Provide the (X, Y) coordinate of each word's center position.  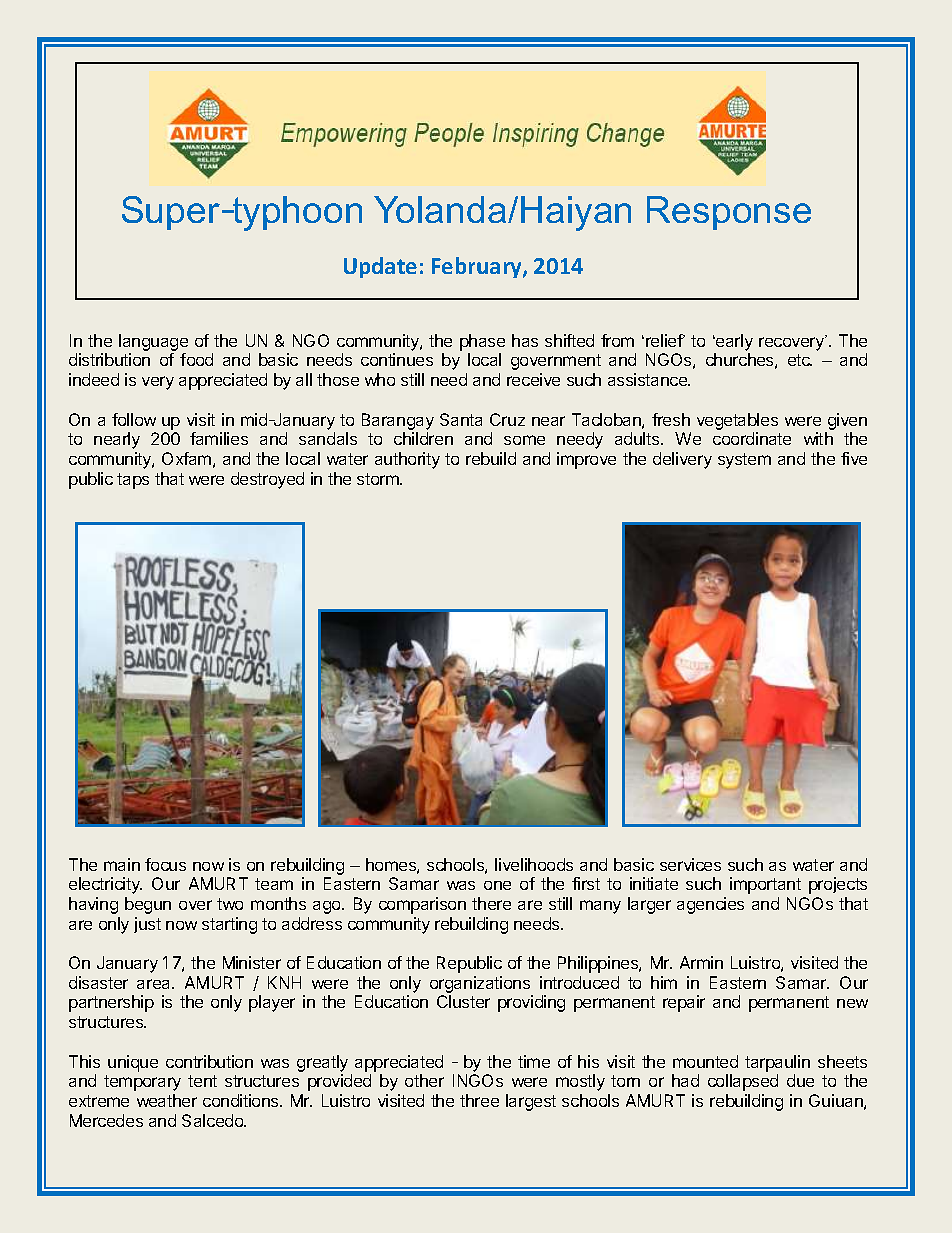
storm (379, 479)
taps (133, 481)
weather (167, 1100)
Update (380, 267)
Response (729, 213)
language (153, 344)
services (690, 864)
